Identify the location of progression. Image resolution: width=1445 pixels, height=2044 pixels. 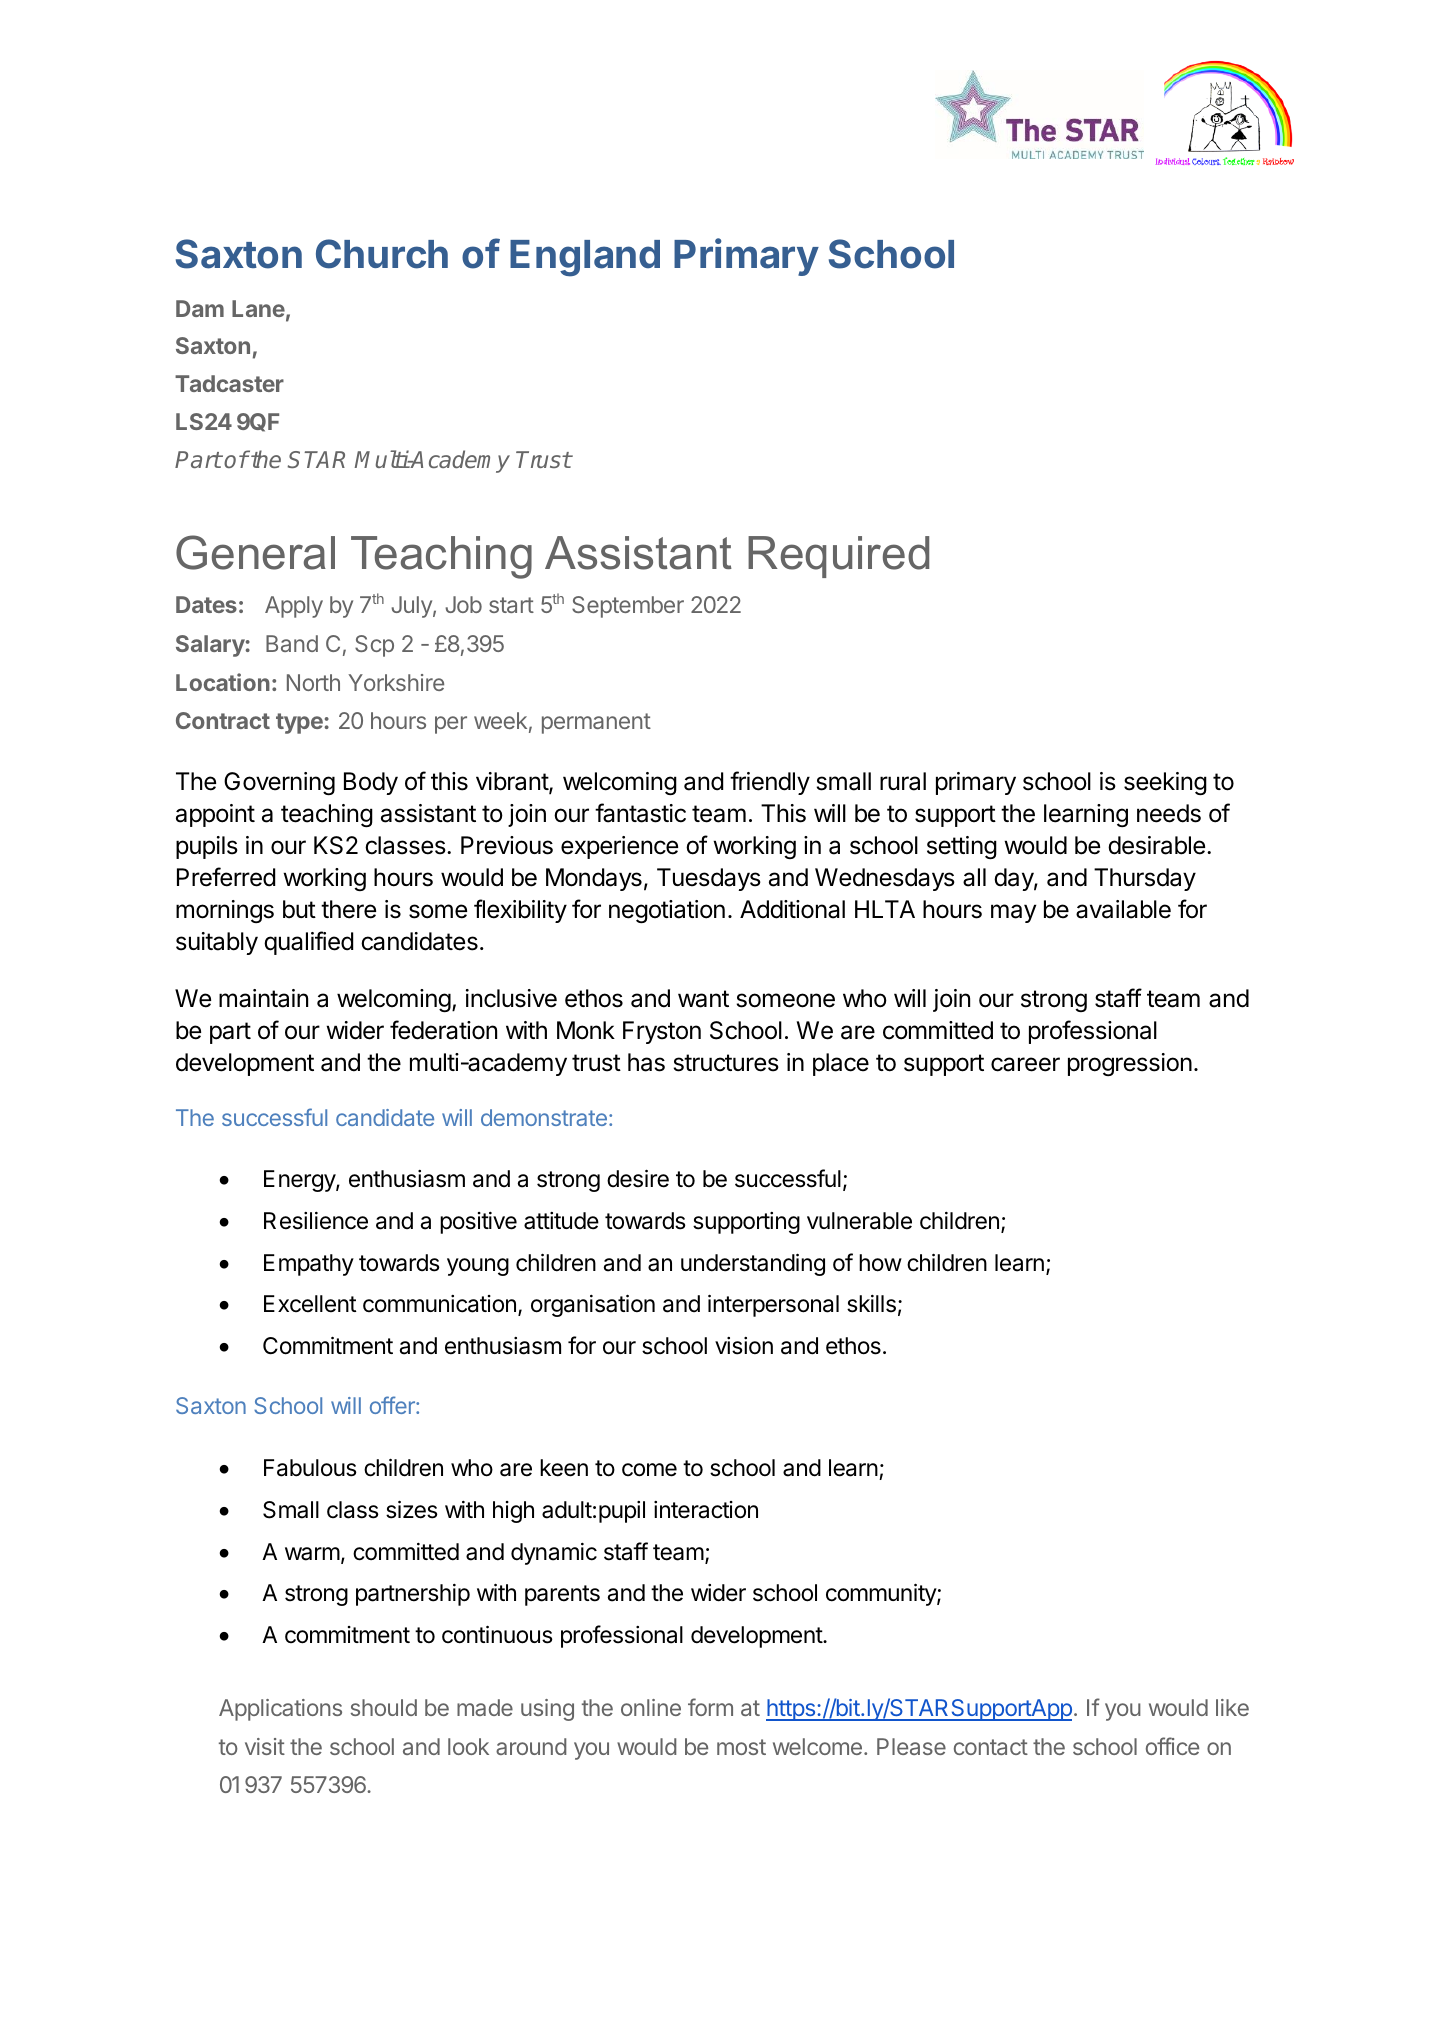
(1130, 1064).
